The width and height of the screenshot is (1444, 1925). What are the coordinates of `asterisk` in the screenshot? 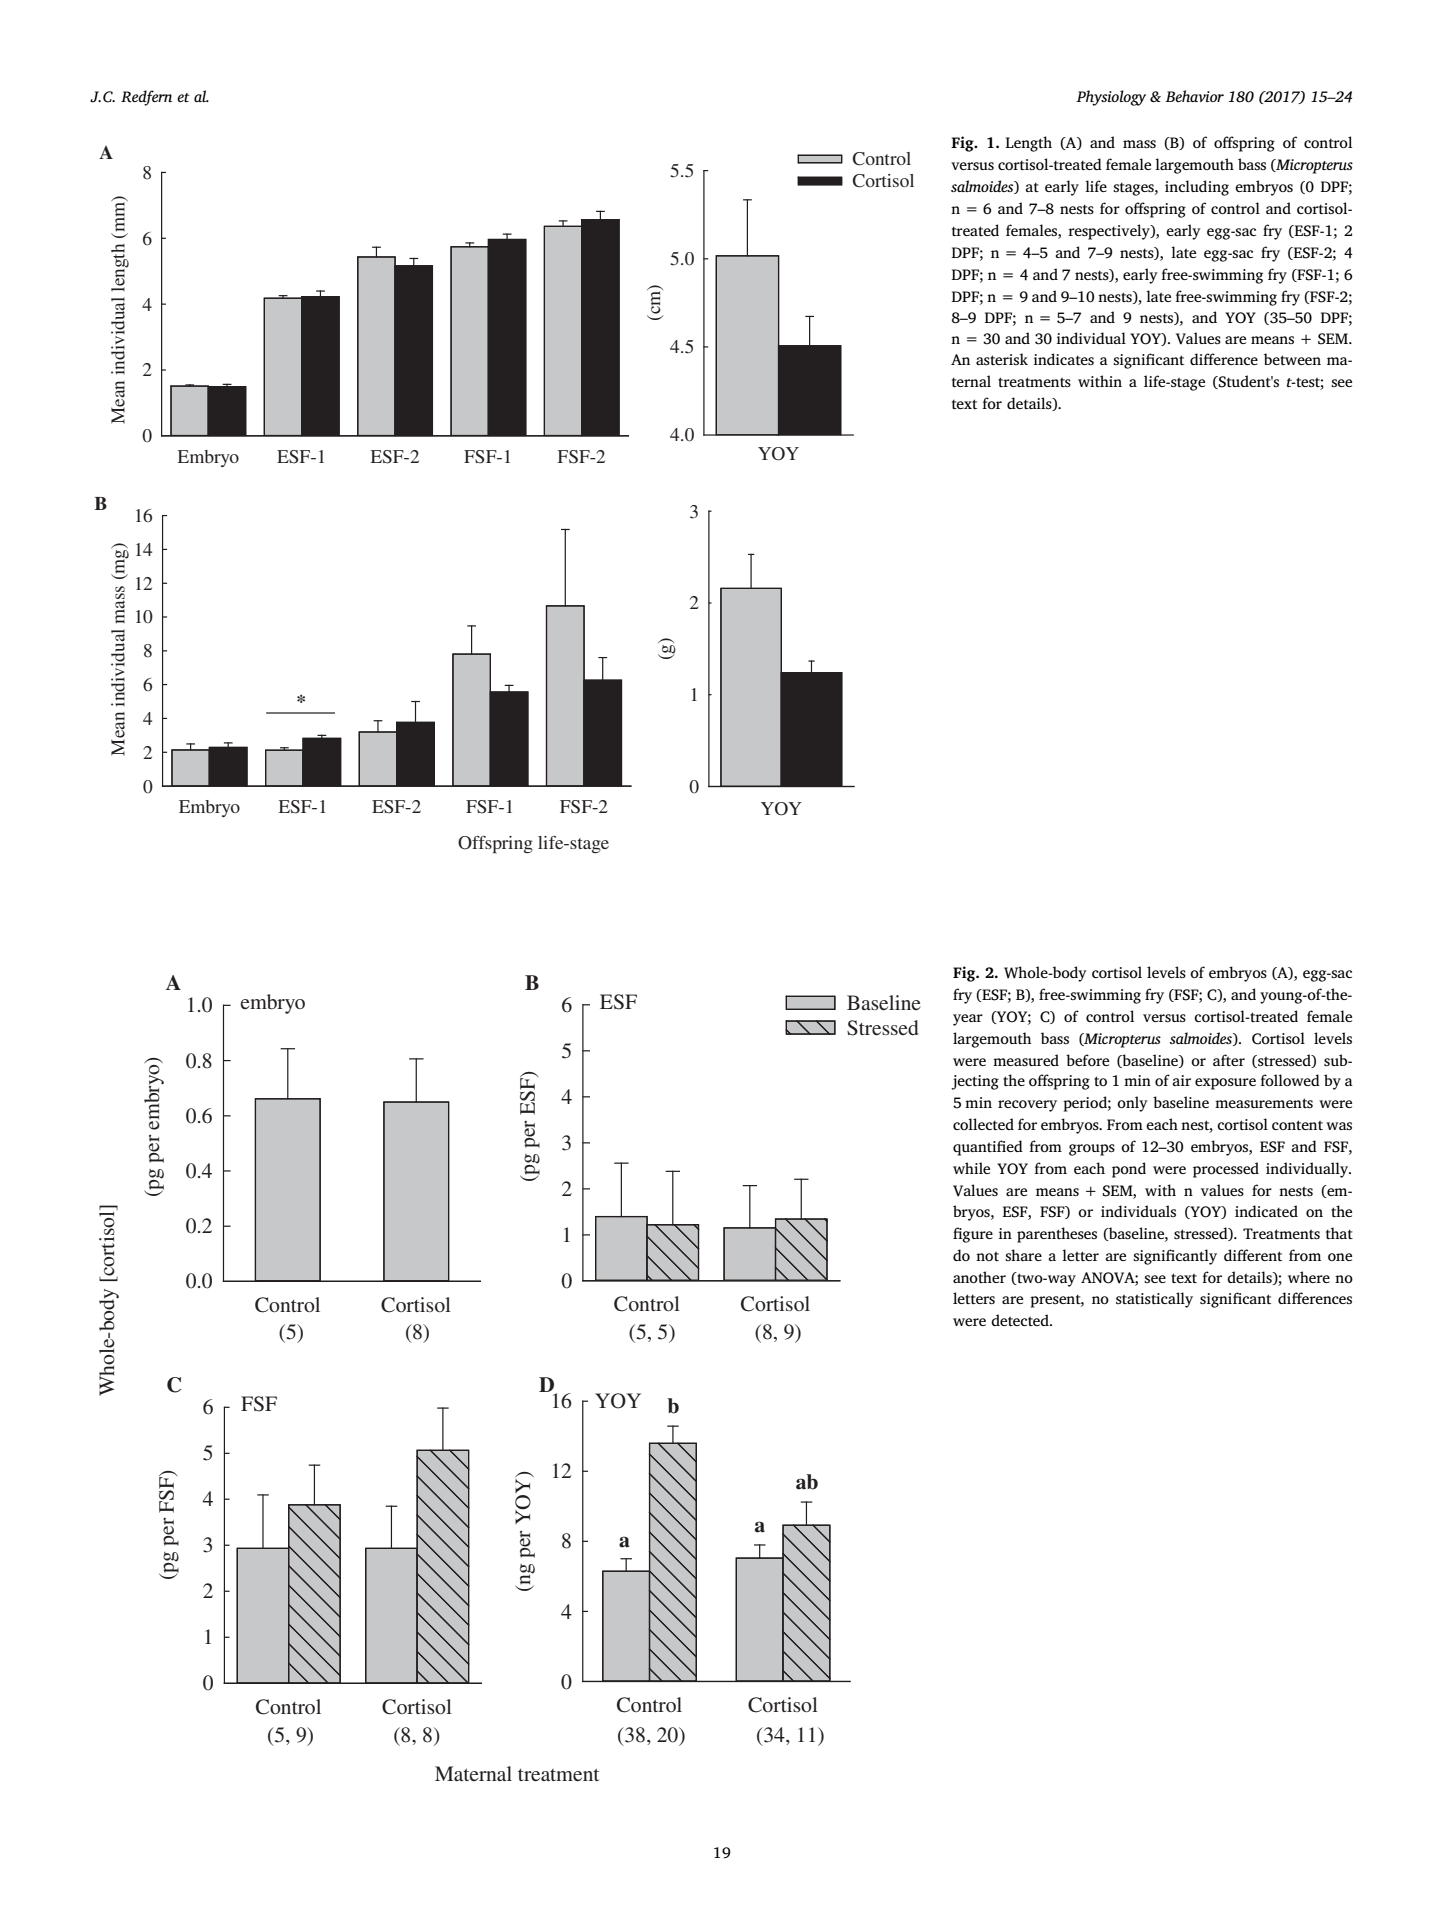 It's located at (1002, 359).
